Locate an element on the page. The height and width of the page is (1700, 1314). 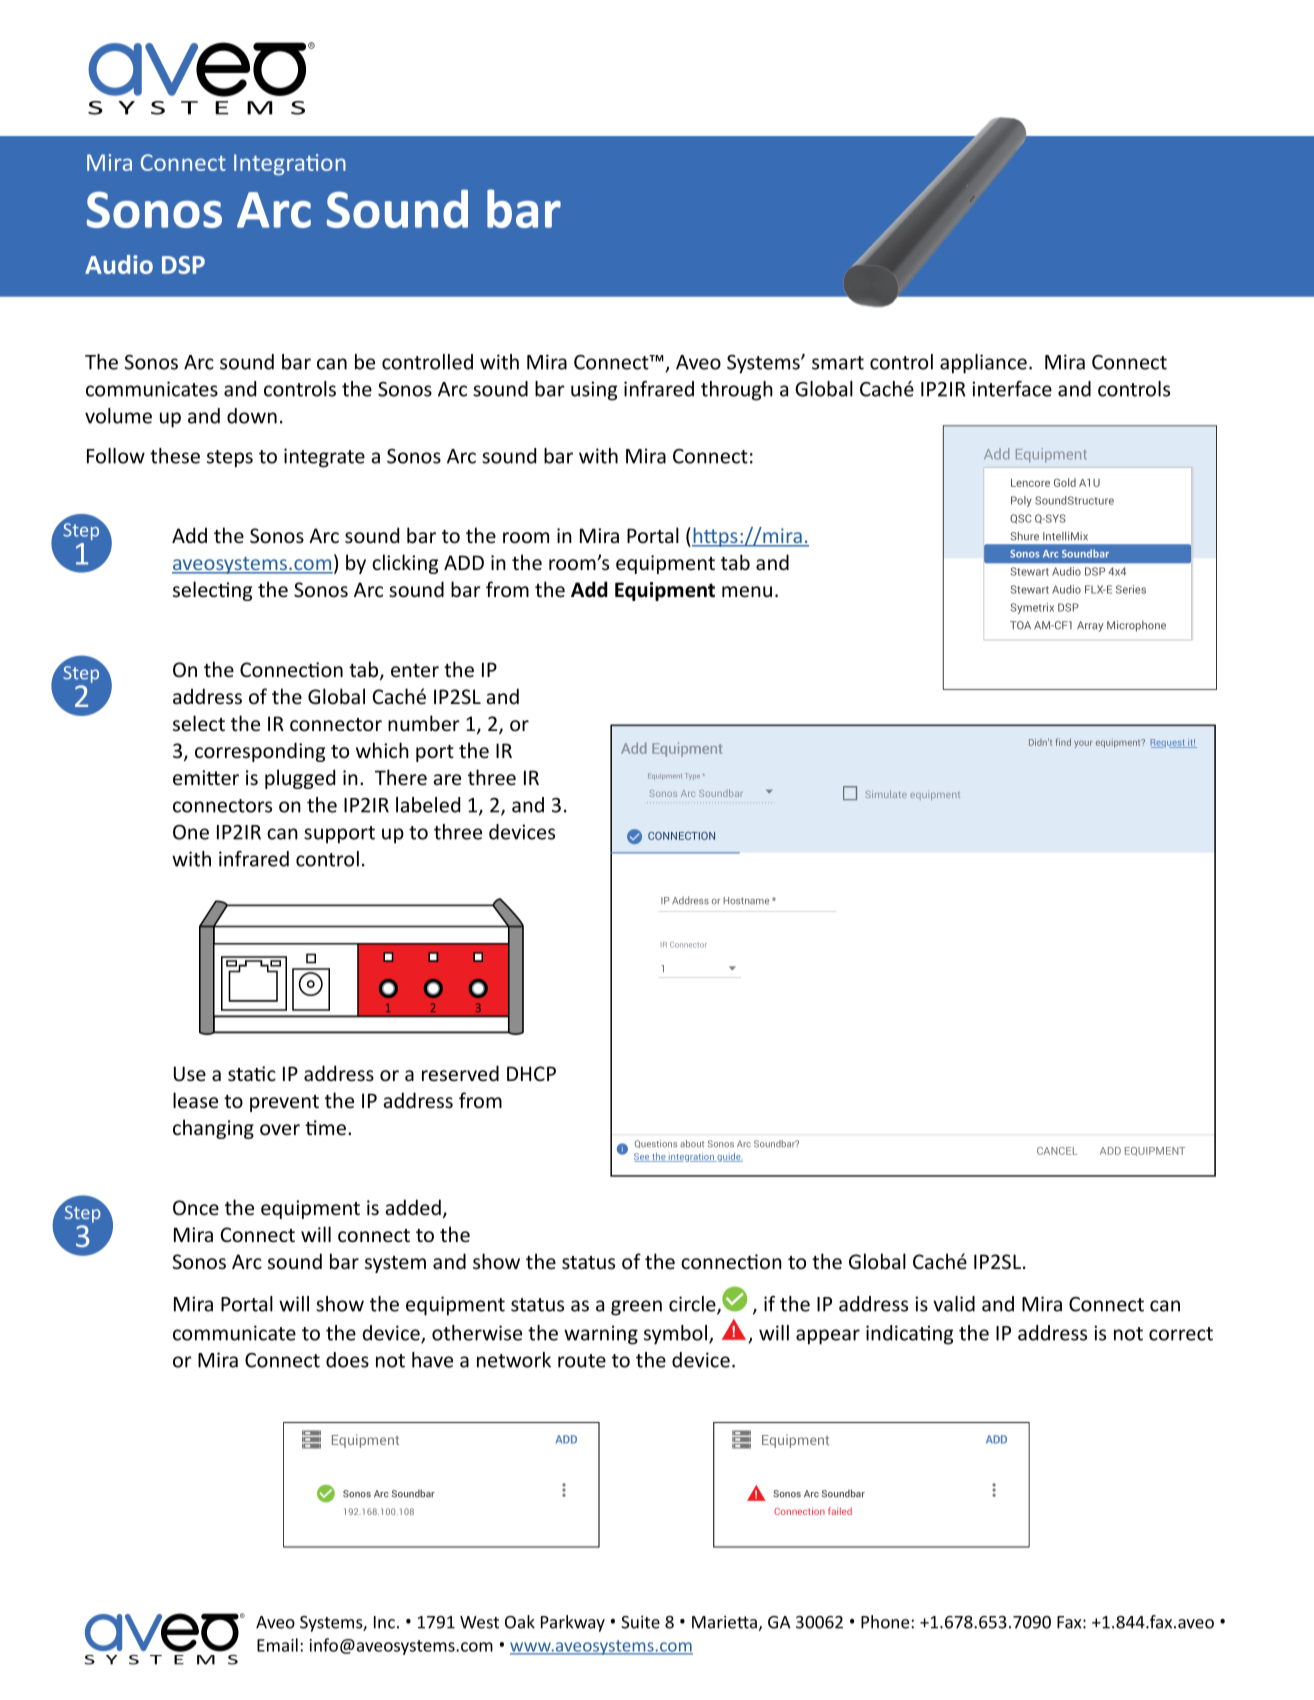
Suite is located at coordinates (640, 1622).
